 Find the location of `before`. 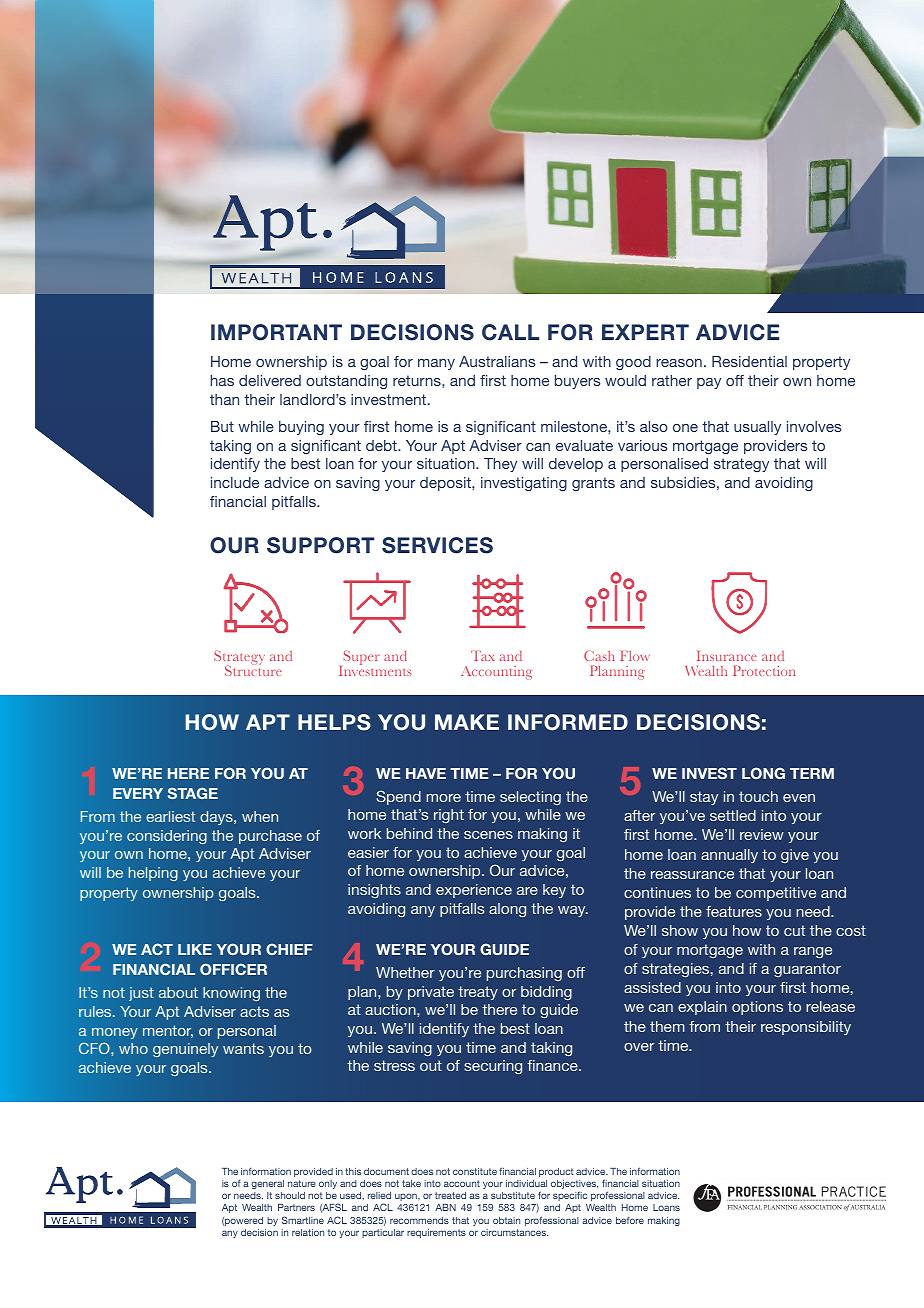

before is located at coordinates (630, 1220).
